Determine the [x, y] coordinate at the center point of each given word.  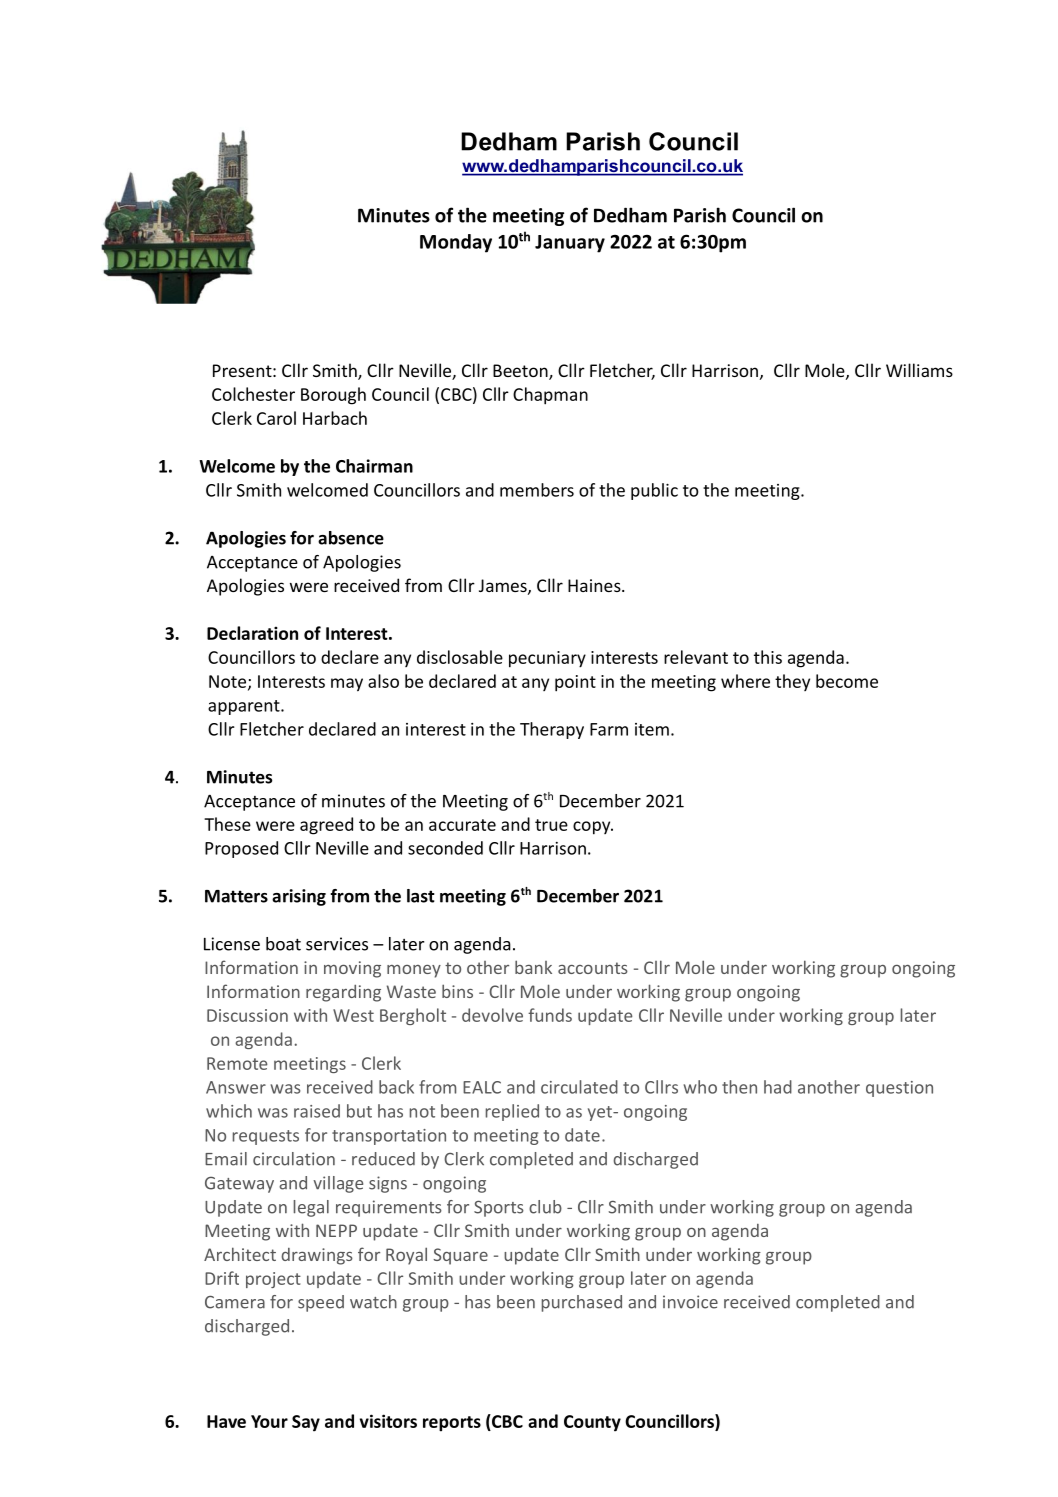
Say [306, 1423]
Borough [333, 396]
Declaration [252, 633]
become [847, 681]
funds [550, 1015]
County [592, 1423]
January [570, 244]
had [778, 1087]
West [353, 1015]
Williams [919, 370]
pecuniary [547, 659]
